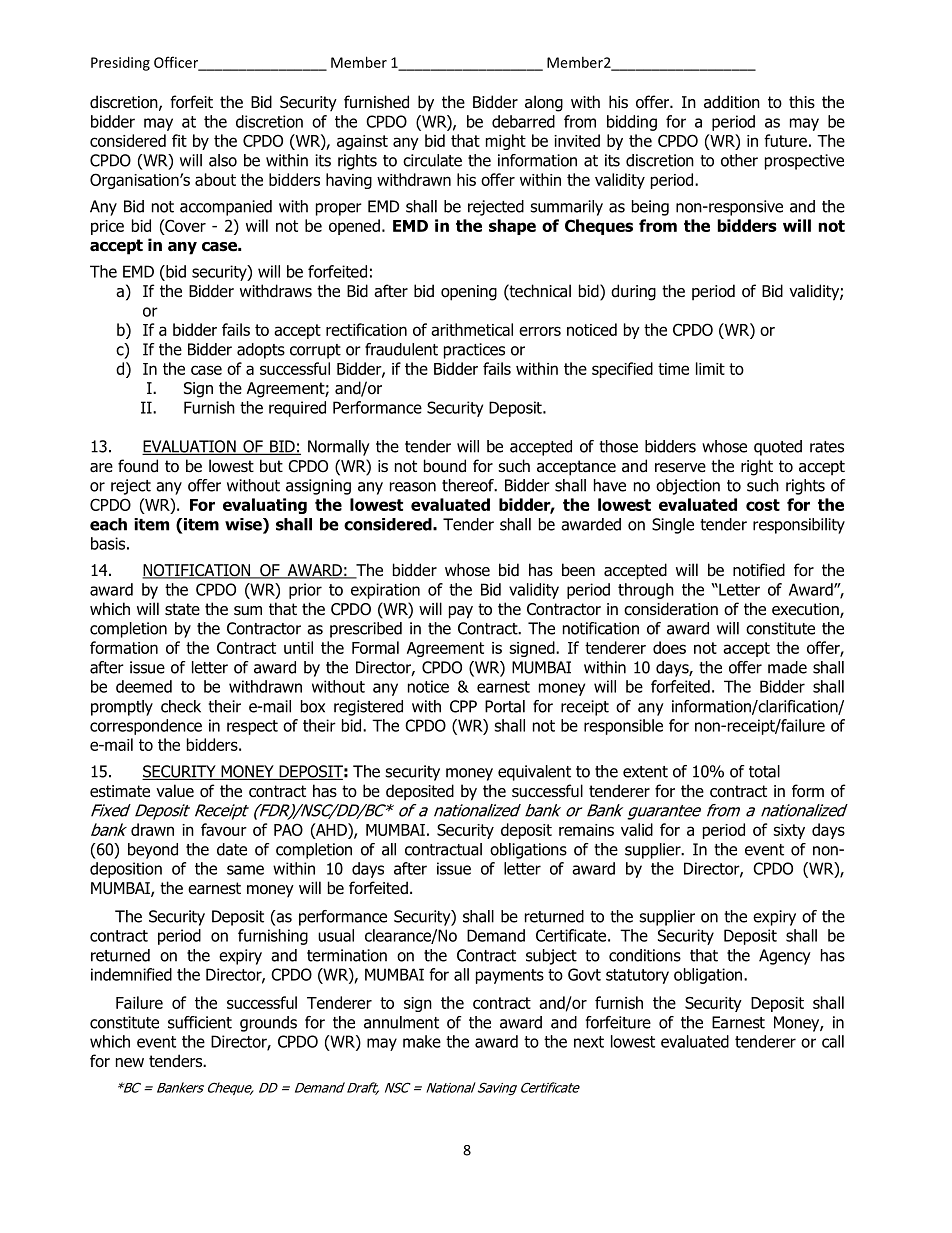 The width and height of the screenshot is (952, 1233). I want to click on make, so click(422, 1041).
